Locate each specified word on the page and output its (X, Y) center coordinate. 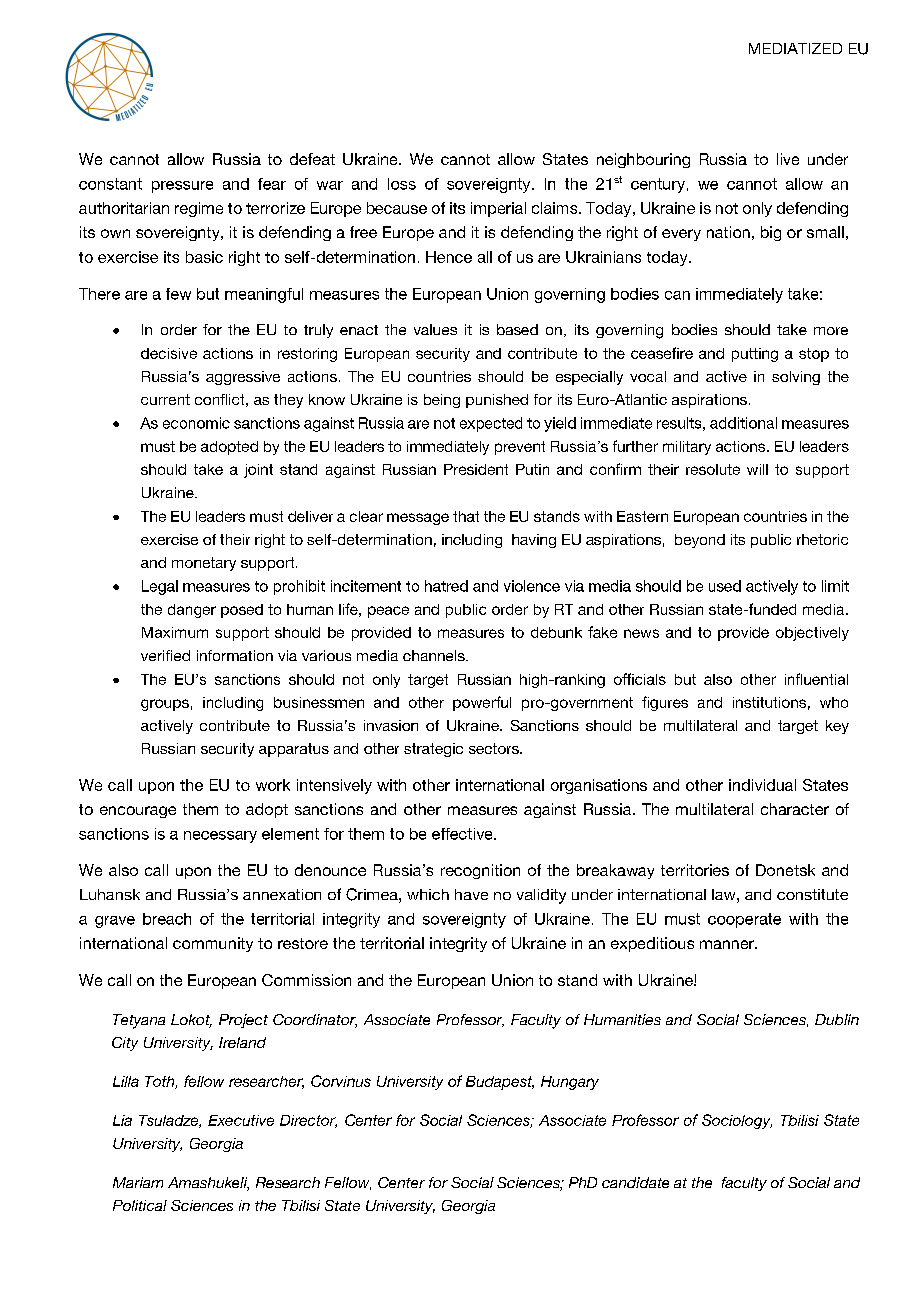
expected (491, 424)
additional (743, 423)
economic (196, 423)
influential (816, 679)
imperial (498, 209)
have (471, 894)
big (771, 233)
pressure (182, 187)
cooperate (744, 920)
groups (165, 705)
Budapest (500, 1083)
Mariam (138, 1182)
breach (167, 919)
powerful (482, 703)
